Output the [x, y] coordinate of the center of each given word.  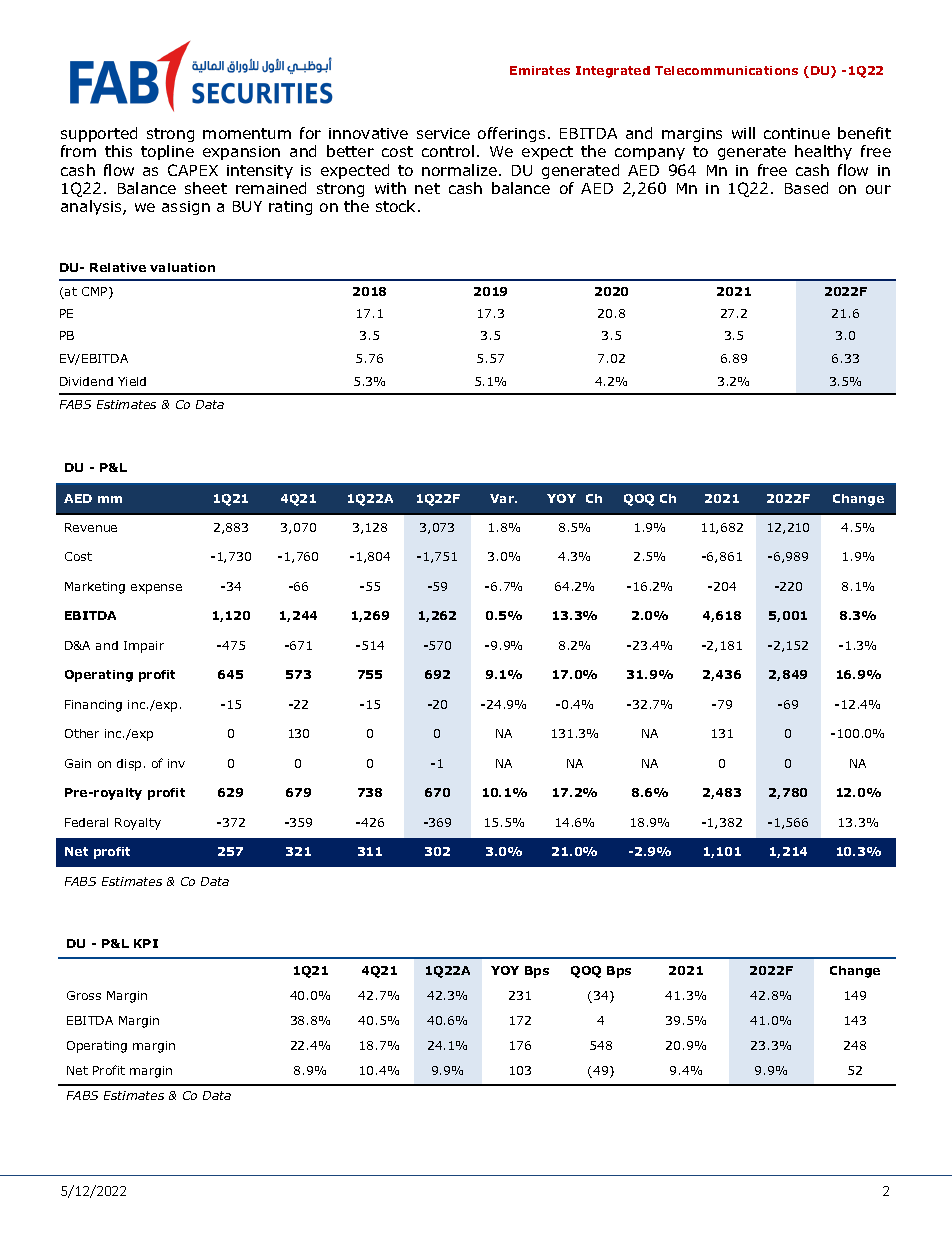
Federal [86, 822]
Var [503, 498]
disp [129, 765]
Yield [132, 381]
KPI [146, 943]
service [443, 133]
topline [167, 152]
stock [397, 206]
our [878, 189]
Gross [84, 995]
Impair [144, 647]
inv [176, 763]
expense [156, 589]
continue [797, 133]
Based [806, 188]
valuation [182, 267]
